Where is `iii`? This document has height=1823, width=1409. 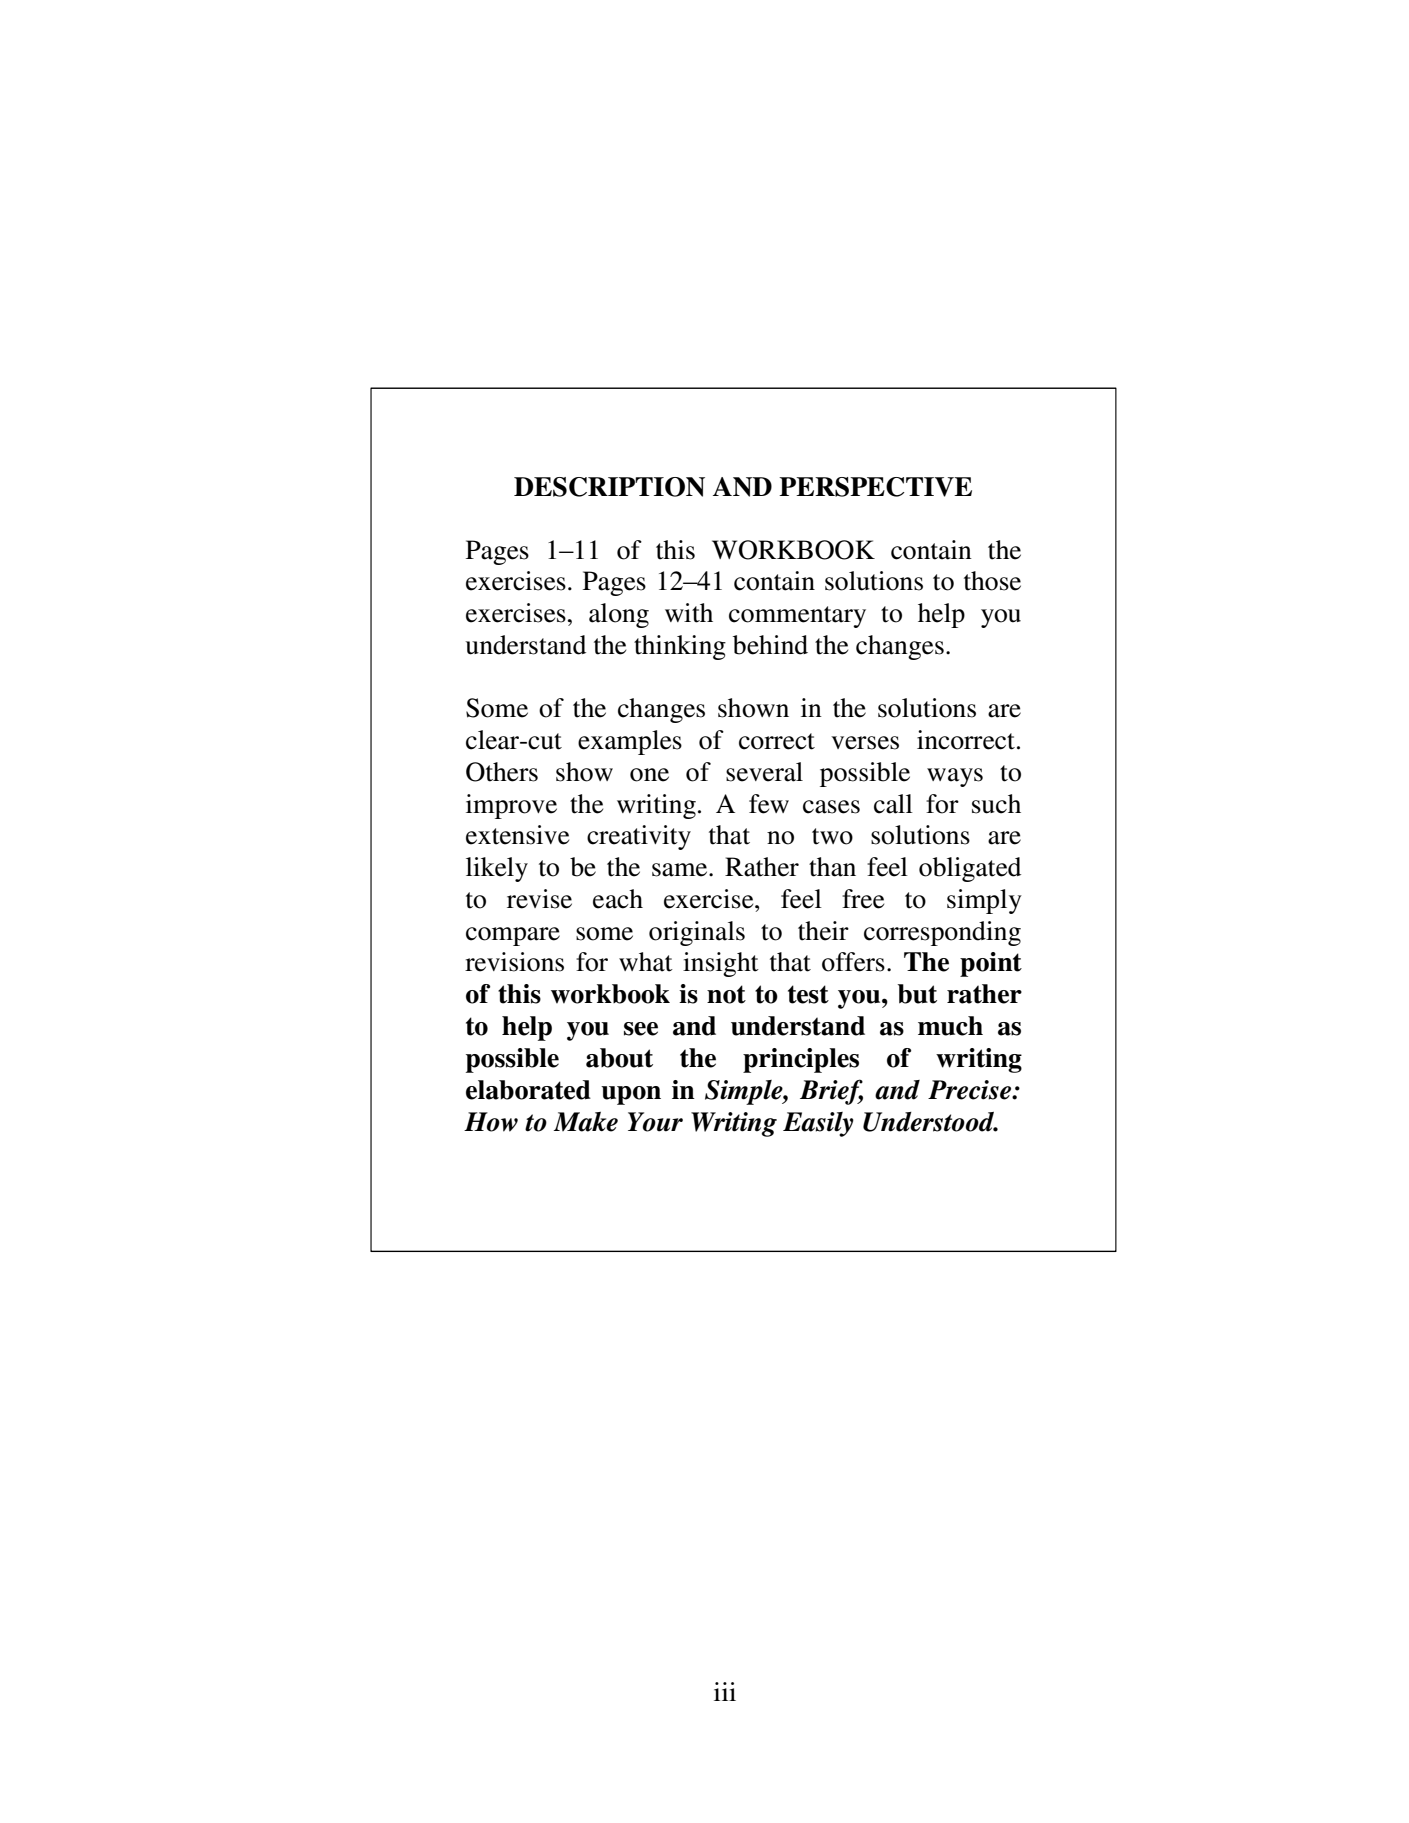
iii is located at coordinates (725, 1691).
